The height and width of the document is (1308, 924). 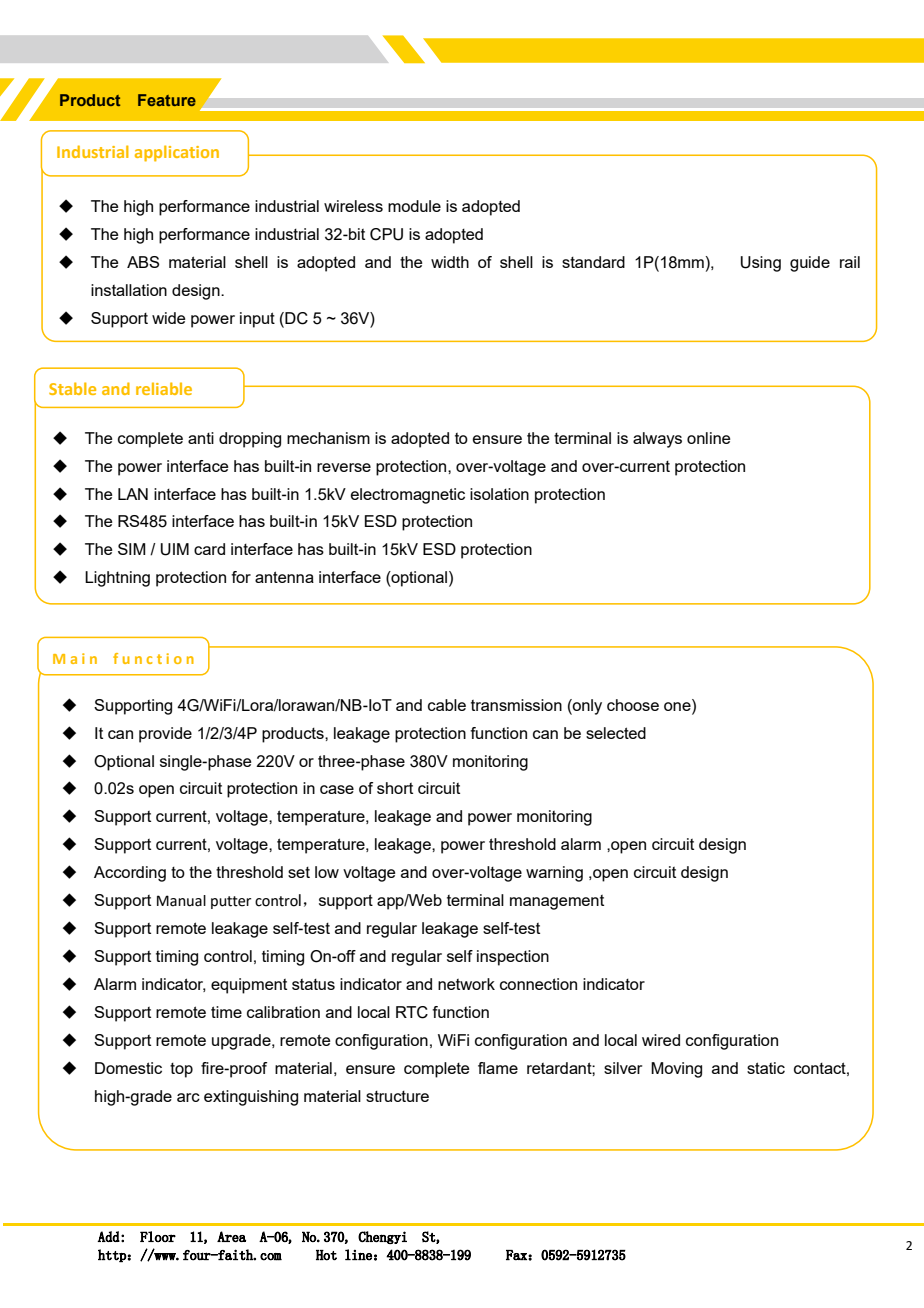 I want to click on module, so click(x=414, y=206).
